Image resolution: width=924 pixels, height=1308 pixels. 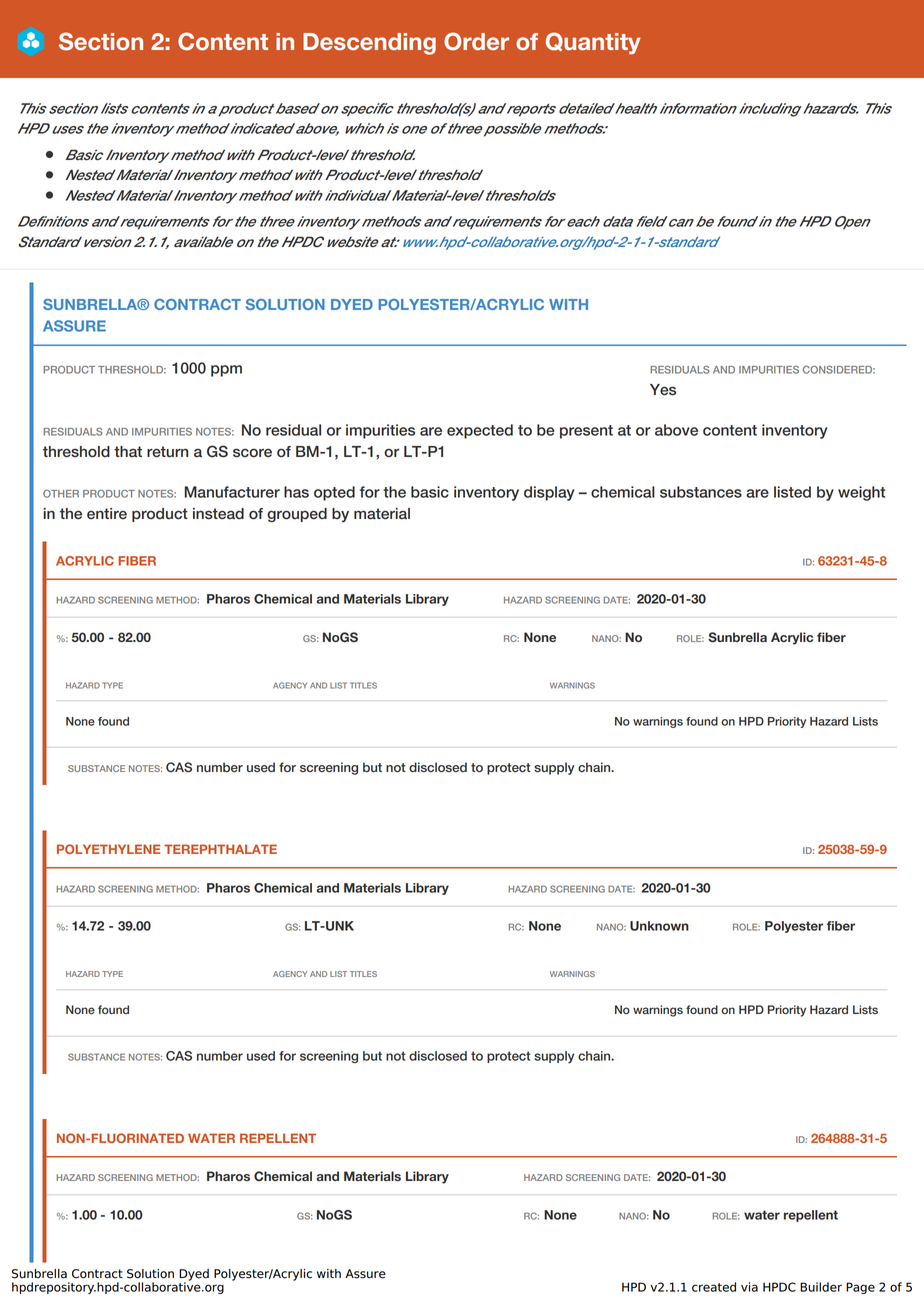 I want to click on display, so click(x=549, y=493).
